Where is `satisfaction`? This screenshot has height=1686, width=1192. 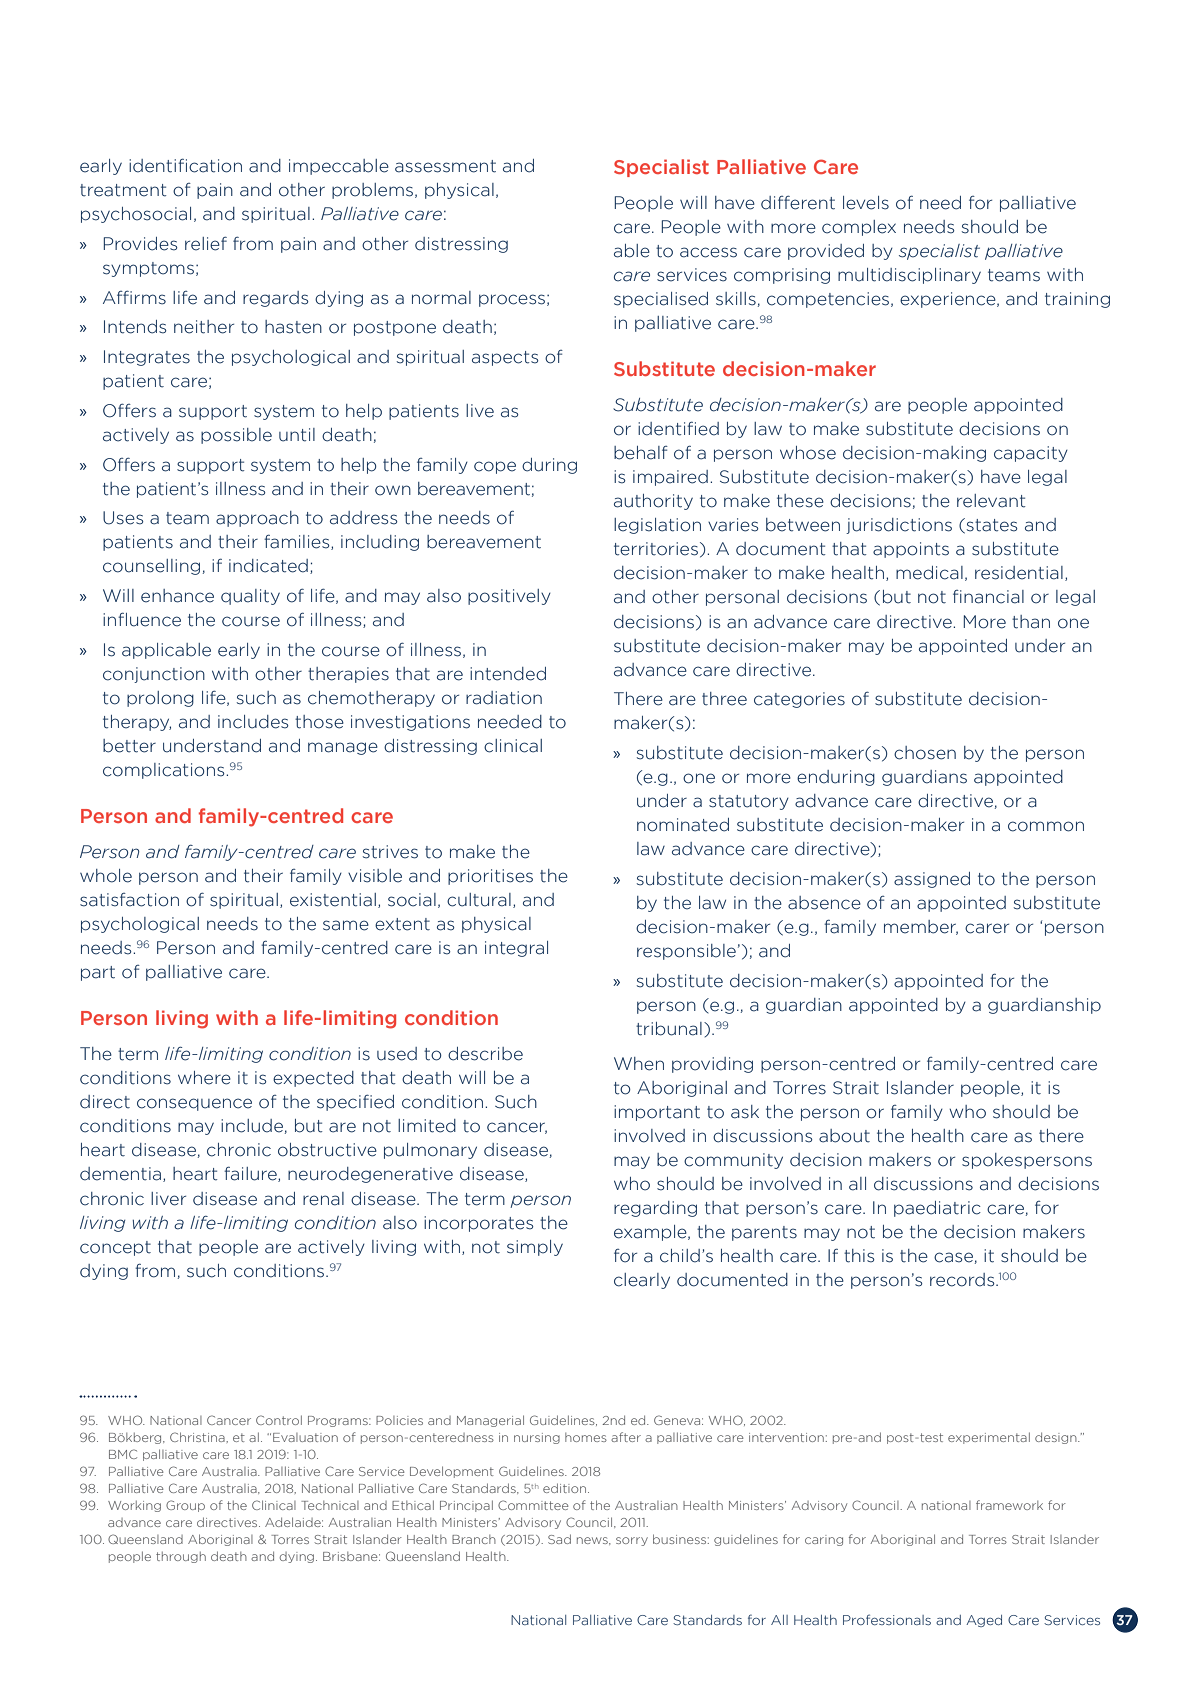
satisfaction is located at coordinates (129, 900).
